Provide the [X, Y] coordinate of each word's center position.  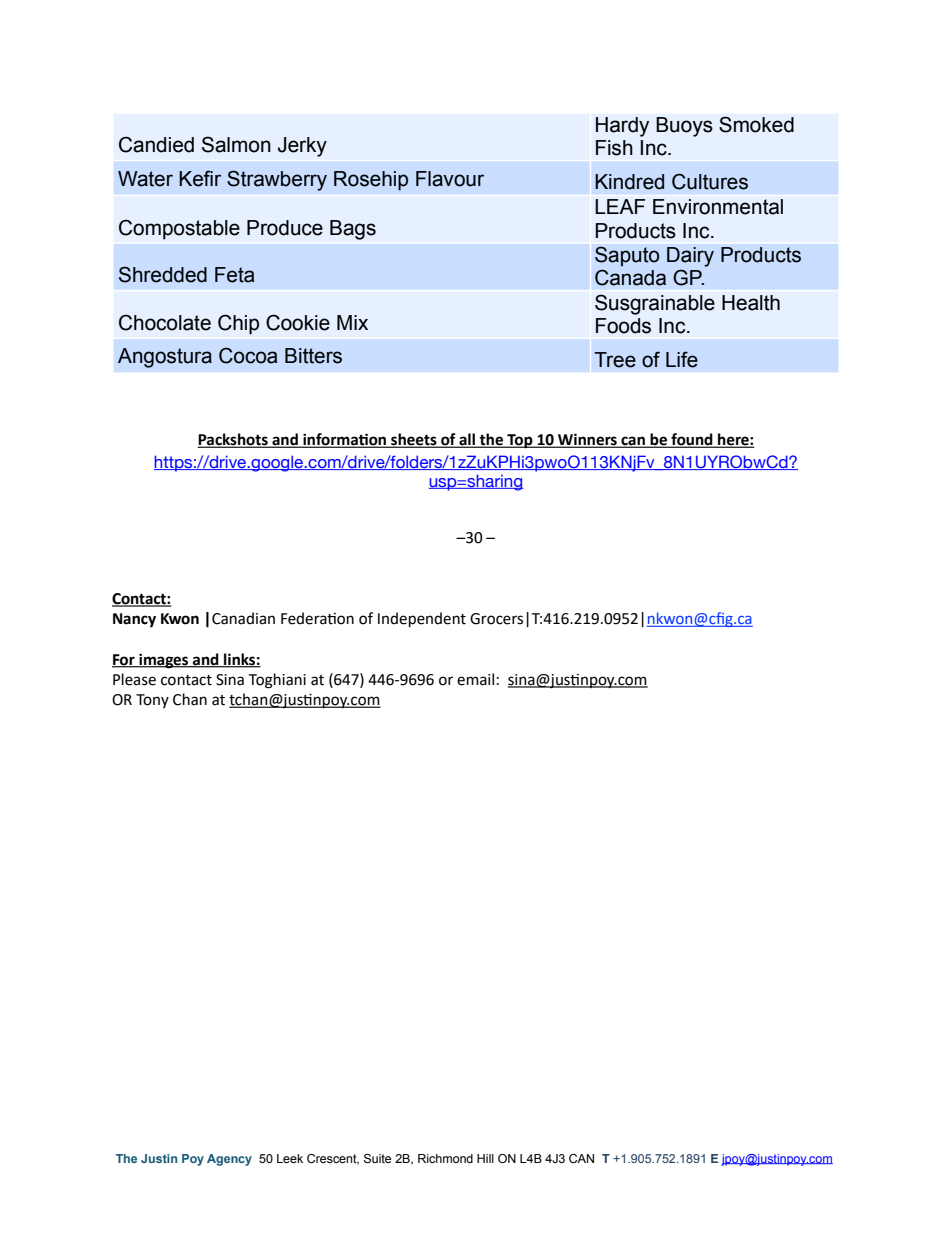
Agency [229, 1160]
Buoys [684, 127]
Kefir [200, 178]
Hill [485, 1158]
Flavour [450, 179]
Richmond [445, 1158]
